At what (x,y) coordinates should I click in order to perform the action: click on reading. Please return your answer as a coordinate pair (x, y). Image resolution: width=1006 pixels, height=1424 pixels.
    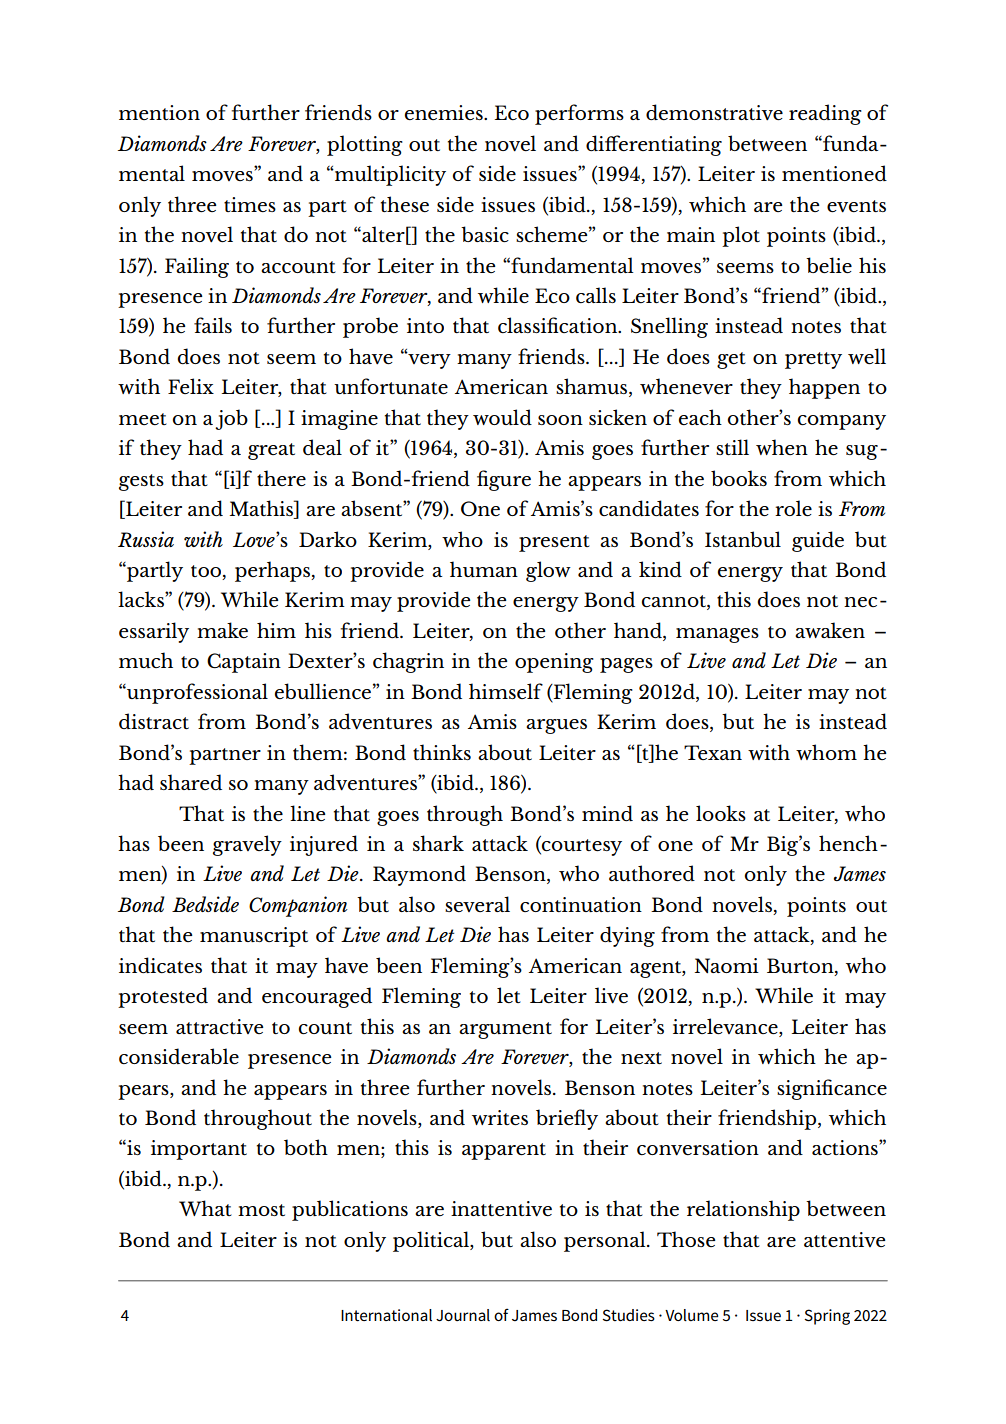
    Looking at the image, I should click on (825, 114).
